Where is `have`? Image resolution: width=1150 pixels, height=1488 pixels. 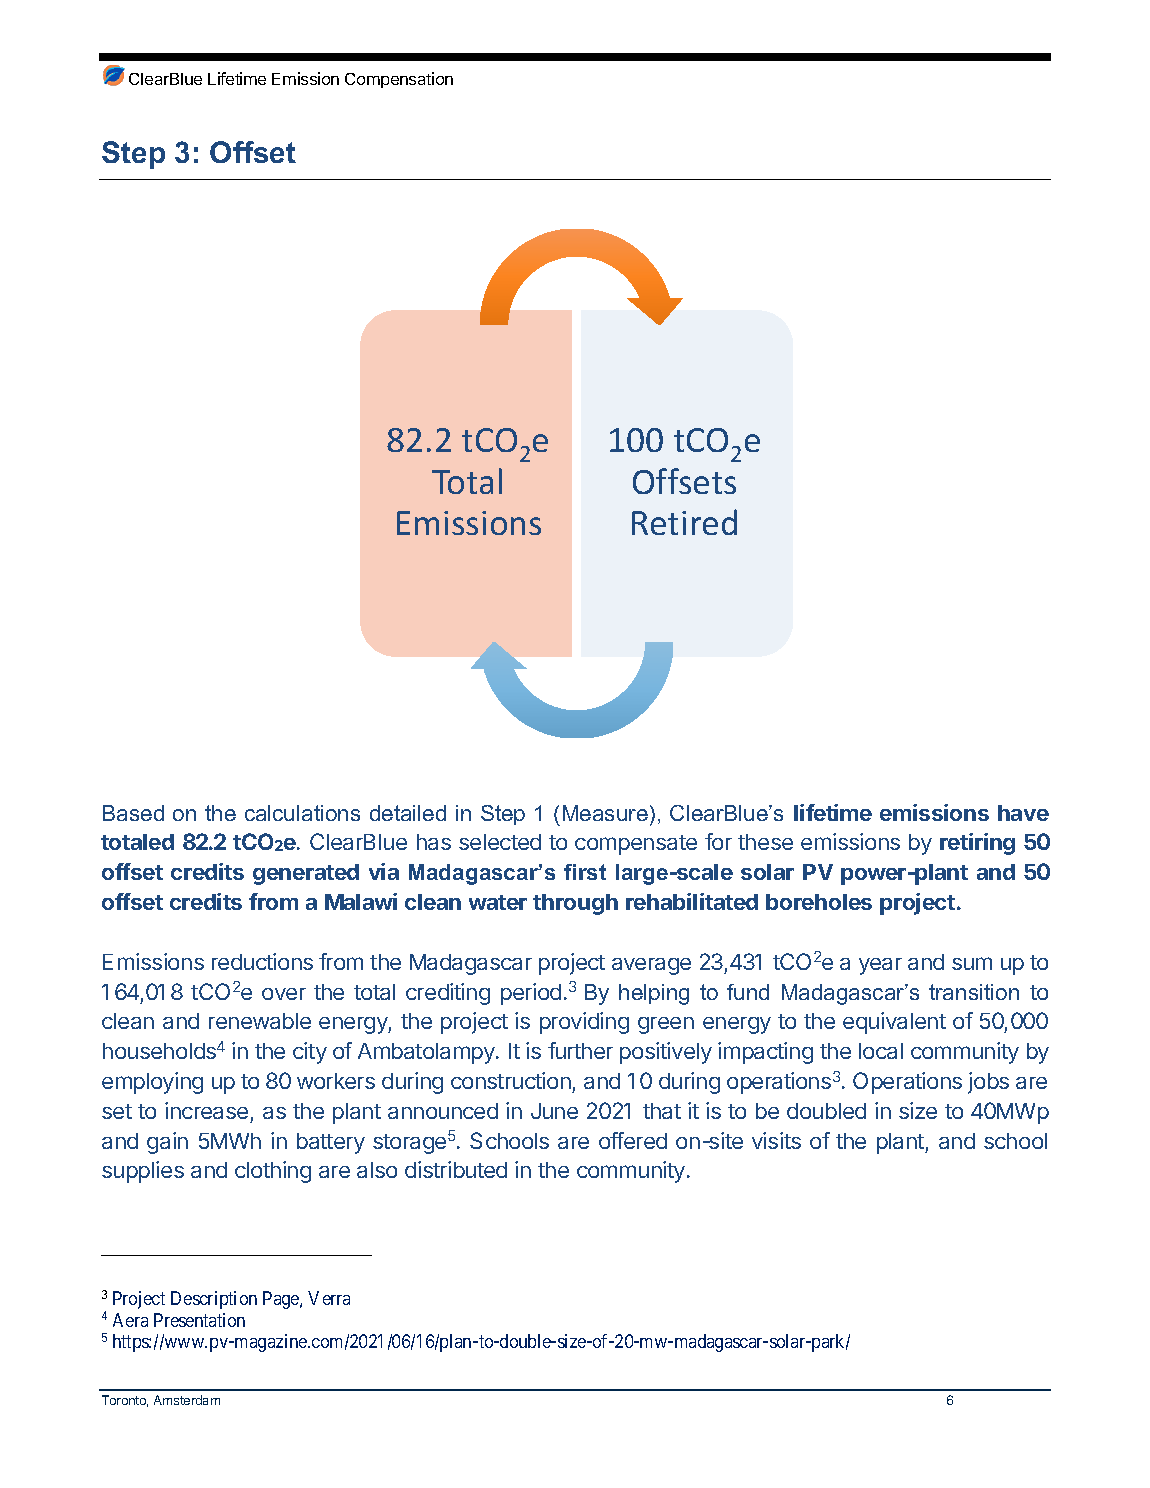 have is located at coordinates (1023, 813).
